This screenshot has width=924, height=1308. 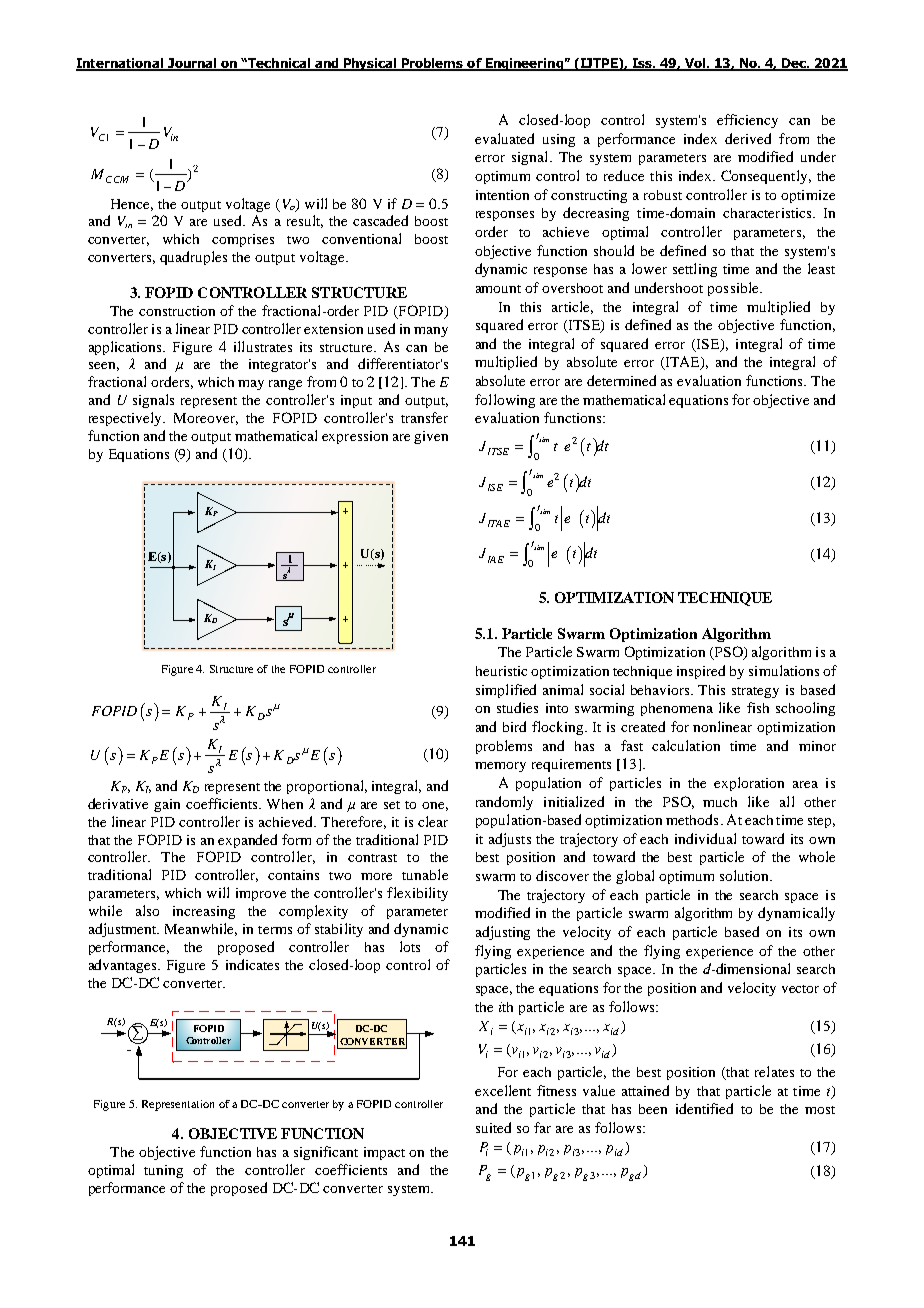 What do you see at coordinates (177, 311) in the screenshot?
I see `construction` at bounding box center [177, 311].
